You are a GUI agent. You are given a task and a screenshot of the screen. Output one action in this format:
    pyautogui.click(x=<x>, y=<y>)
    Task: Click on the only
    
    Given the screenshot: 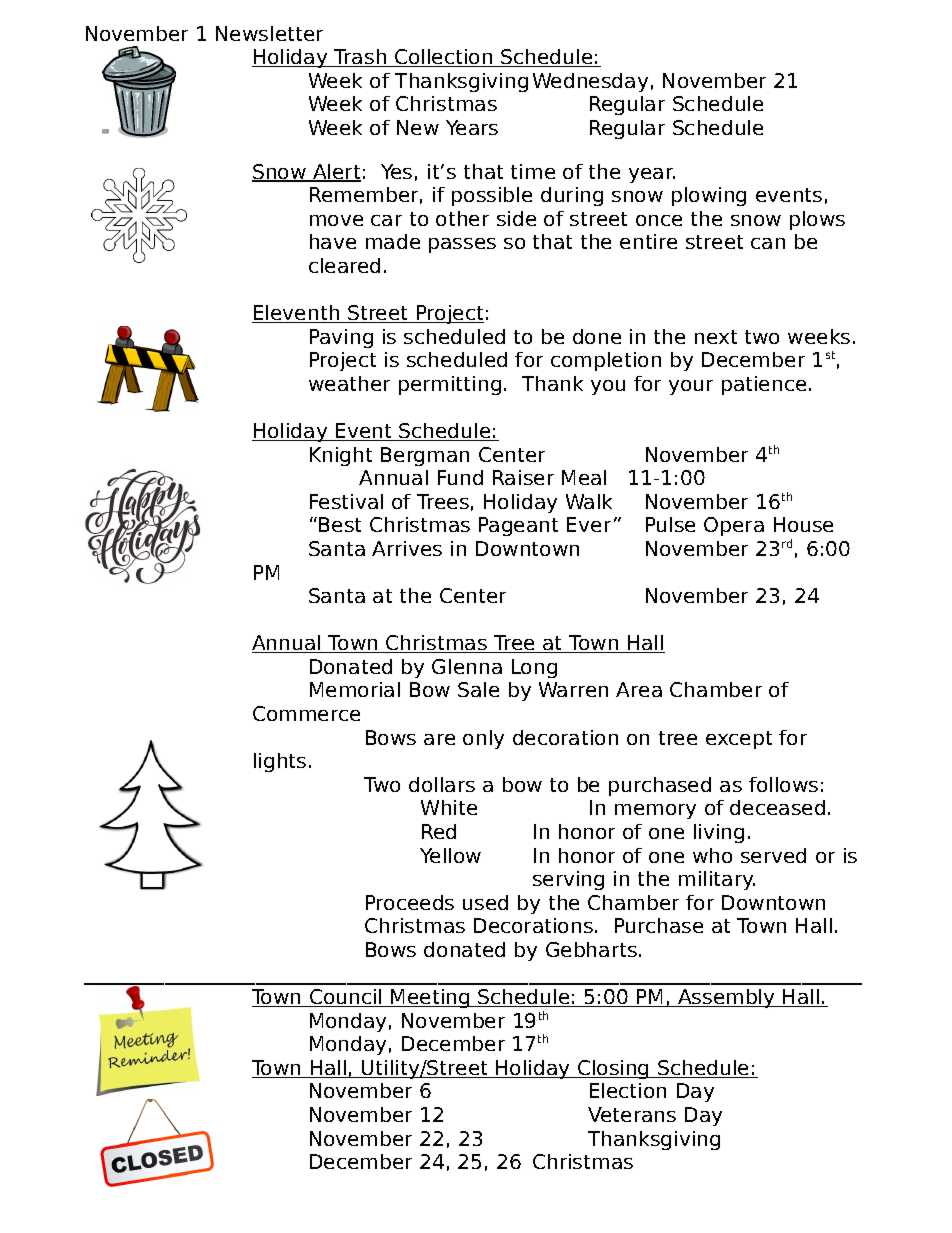 What is the action you would take?
    pyautogui.click(x=483, y=739)
